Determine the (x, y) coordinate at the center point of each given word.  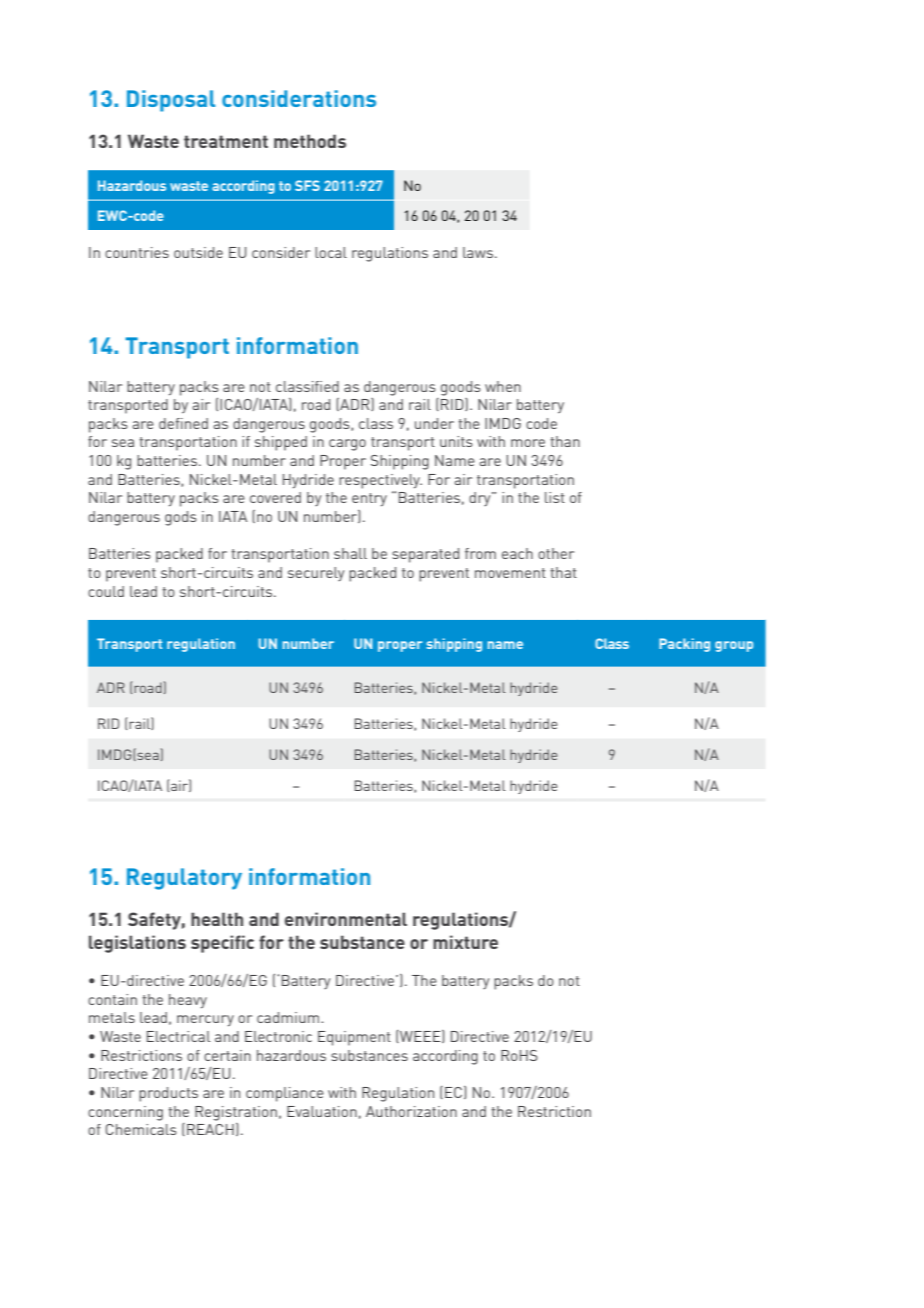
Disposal (171, 101)
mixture (465, 942)
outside (198, 252)
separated (425, 555)
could (106, 591)
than (565, 441)
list (555, 497)
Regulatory (184, 879)
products (168, 1094)
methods (310, 141)
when (503, 386)
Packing (684, 645)
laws (478, 252)
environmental (346, 919)
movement (510, 573)
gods (181, 518)
